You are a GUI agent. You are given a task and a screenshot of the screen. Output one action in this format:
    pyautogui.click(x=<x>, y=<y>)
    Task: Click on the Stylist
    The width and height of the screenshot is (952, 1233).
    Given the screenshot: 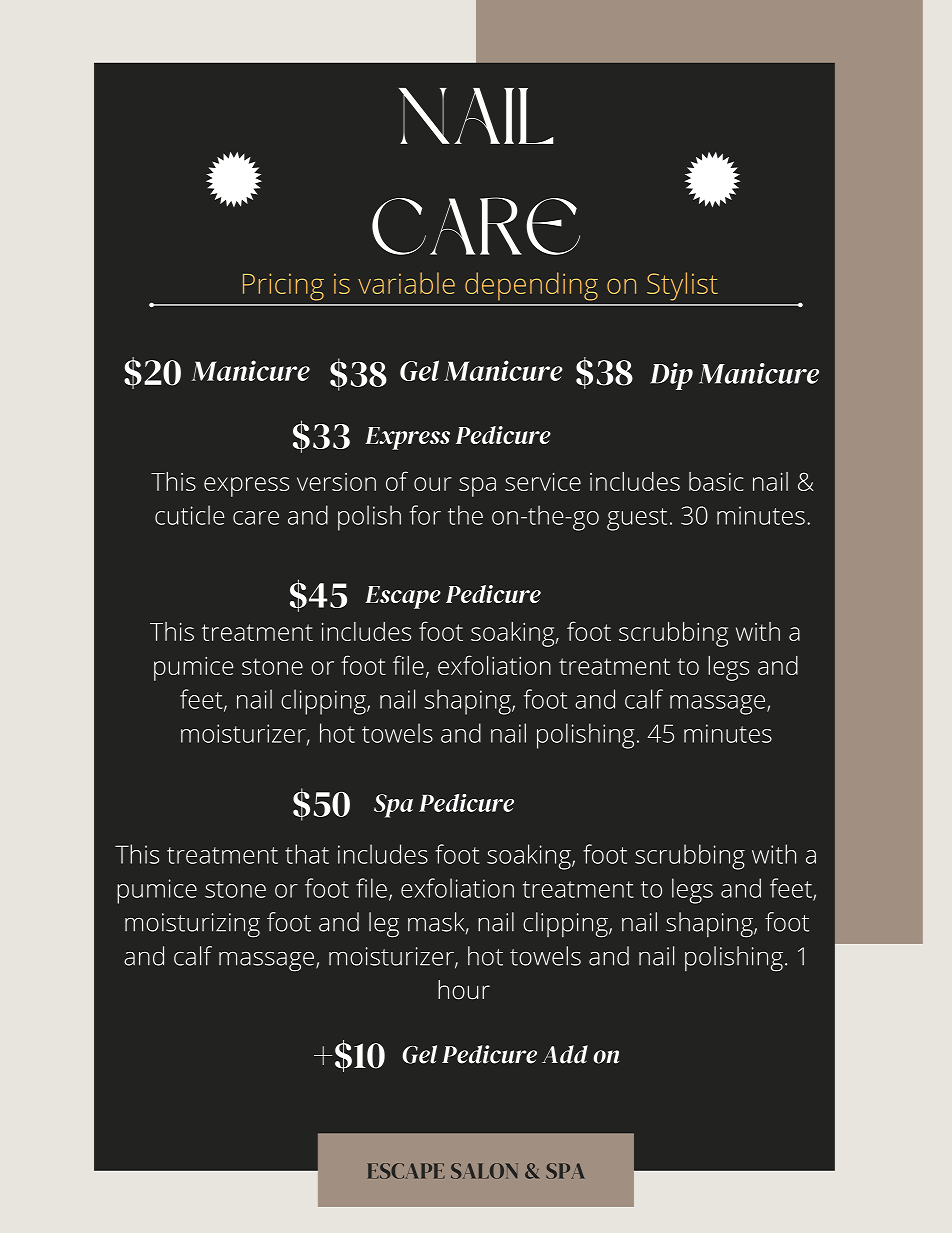 What is the action you would take?
    pyautogui.click(x=682, y=286)
